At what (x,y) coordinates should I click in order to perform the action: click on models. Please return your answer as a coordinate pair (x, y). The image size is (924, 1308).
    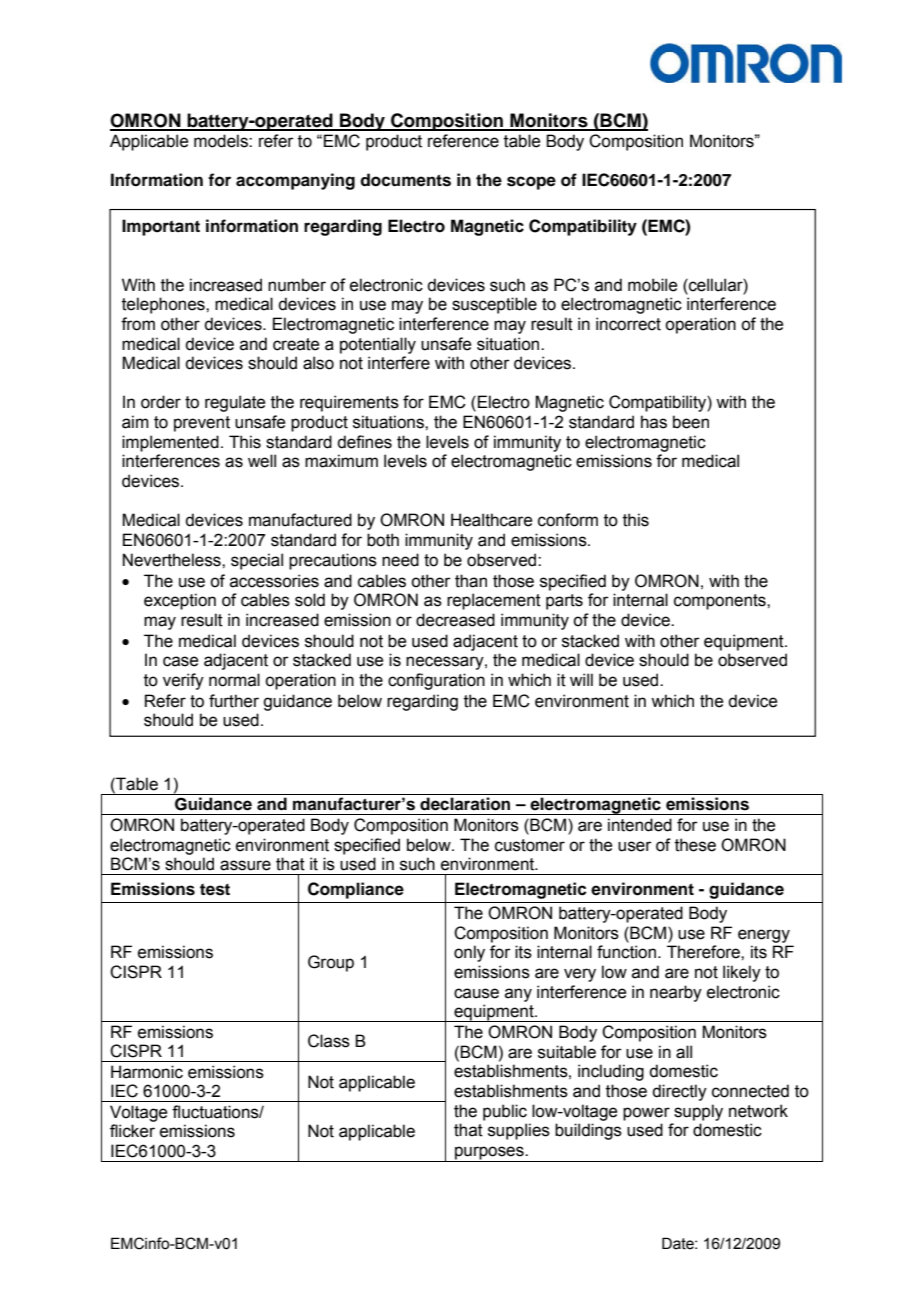
    Looking at the image, I should click on (222, 141).
